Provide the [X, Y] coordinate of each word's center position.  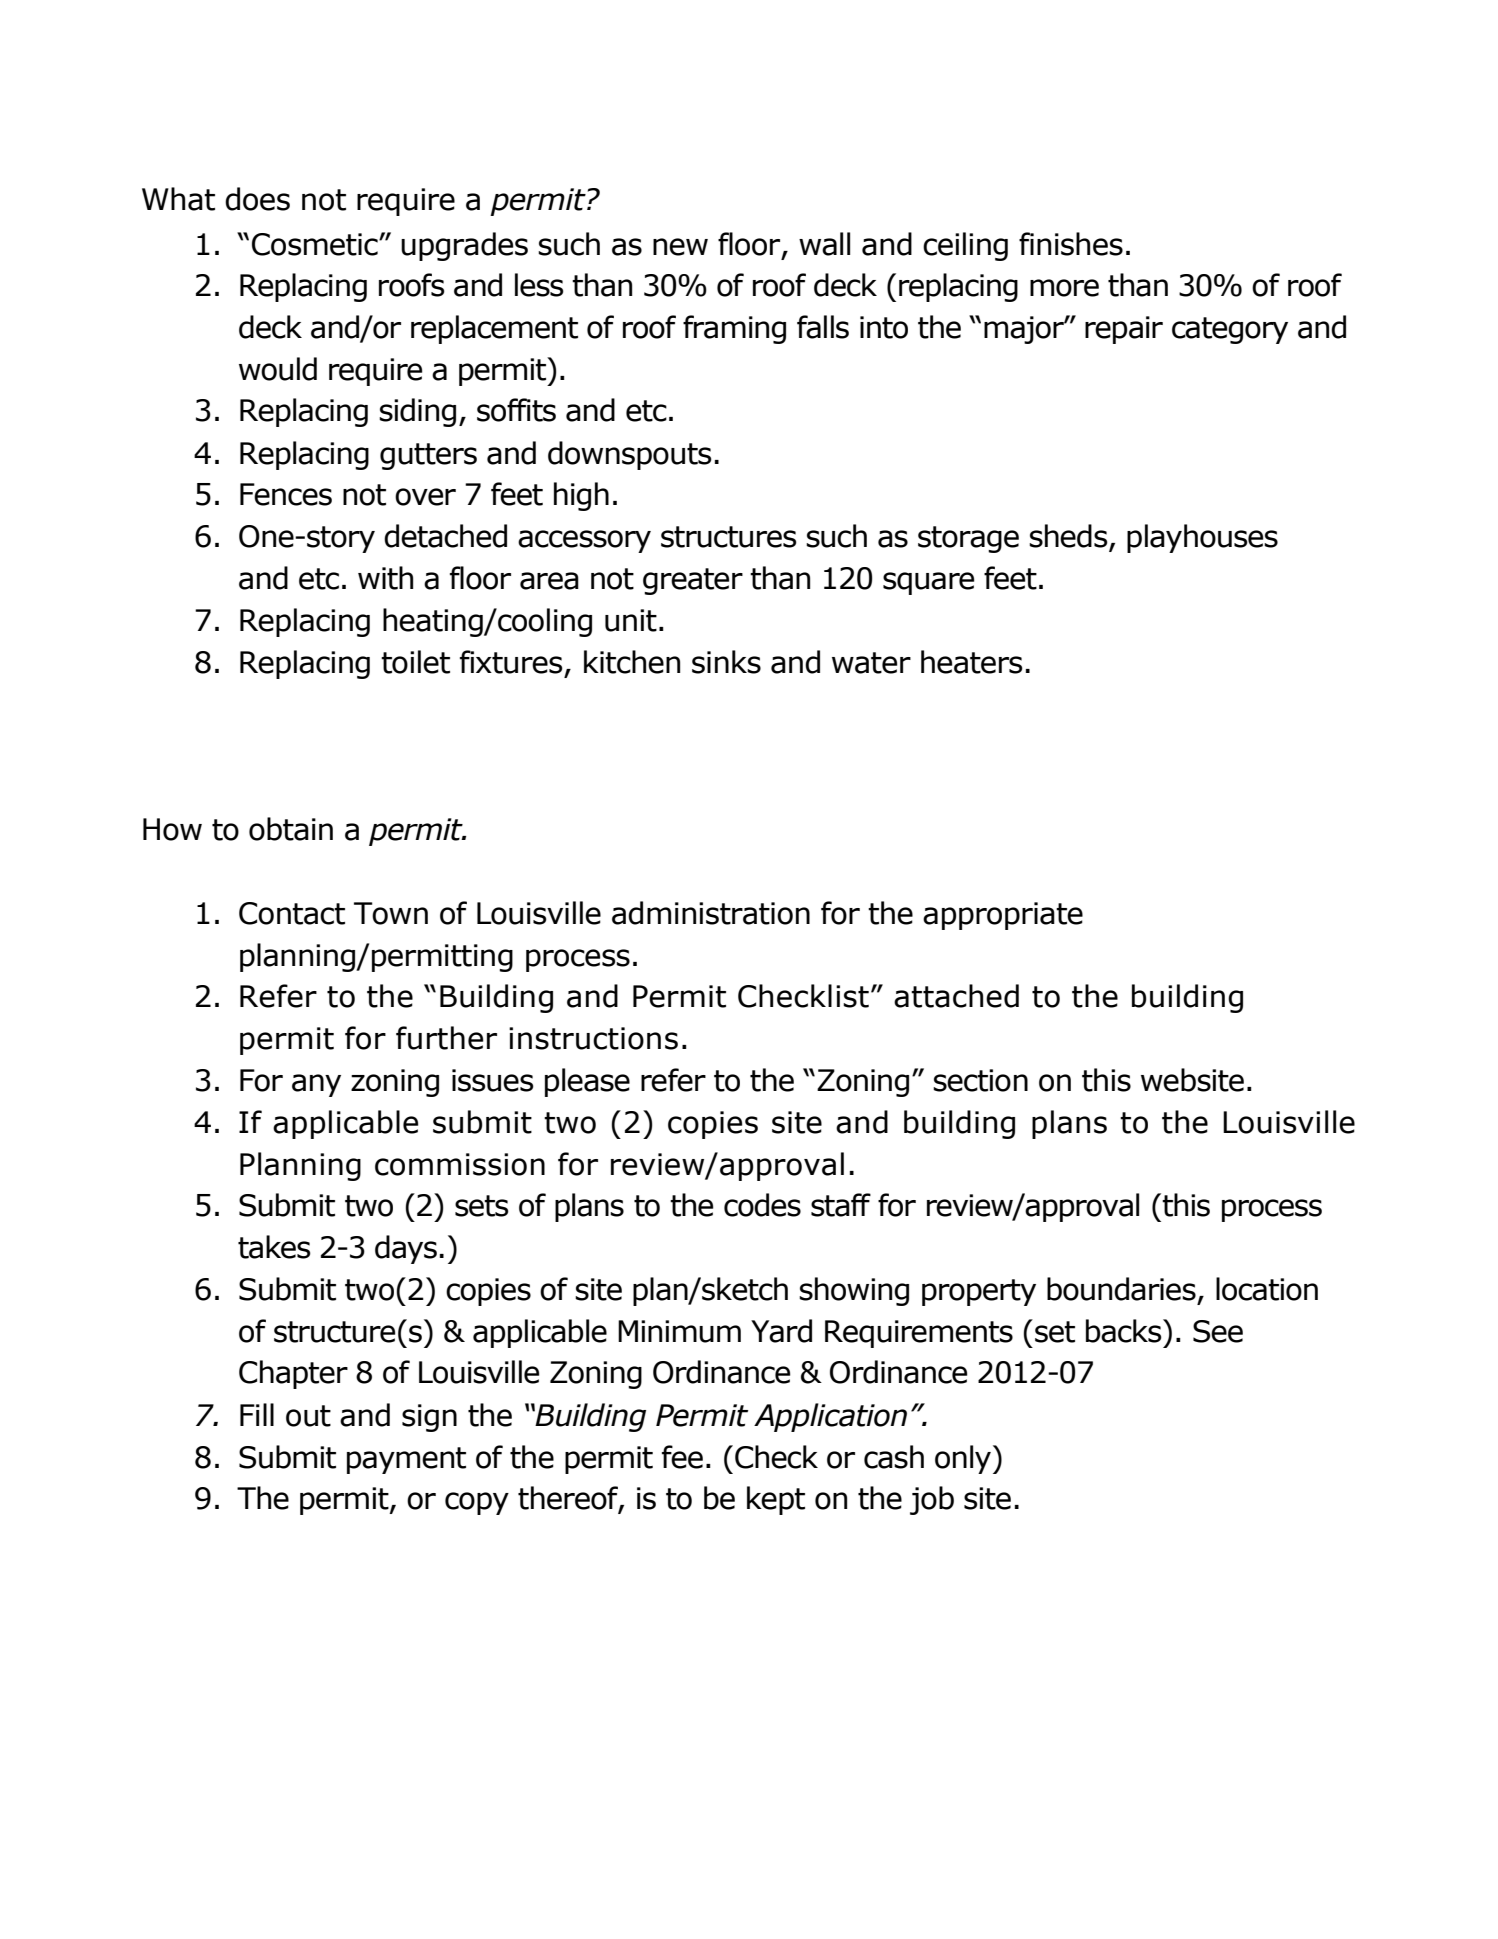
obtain [291, 829]
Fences [286, 494]
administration [711, 913]
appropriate [1003, 916]
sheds [1069, 537]
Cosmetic [316, 244]
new [680, 247]
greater [693, 581]
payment [406, 1460]
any [316, 1085]
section [980, 1080]
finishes [1071, 244]
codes [762, 1205]
